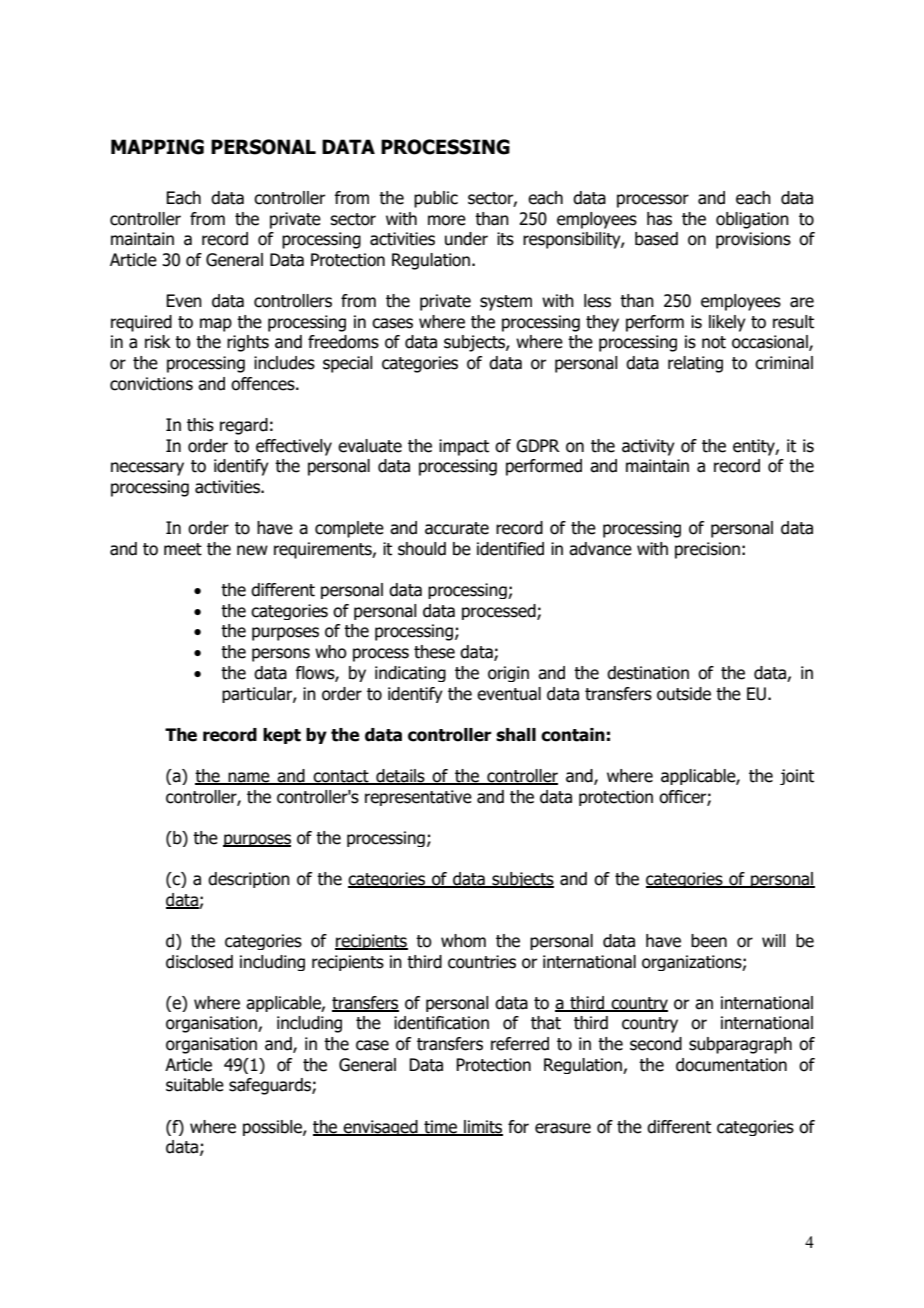 The image size is (924, 1308). I want to click on obligation, so click(752, 220).
